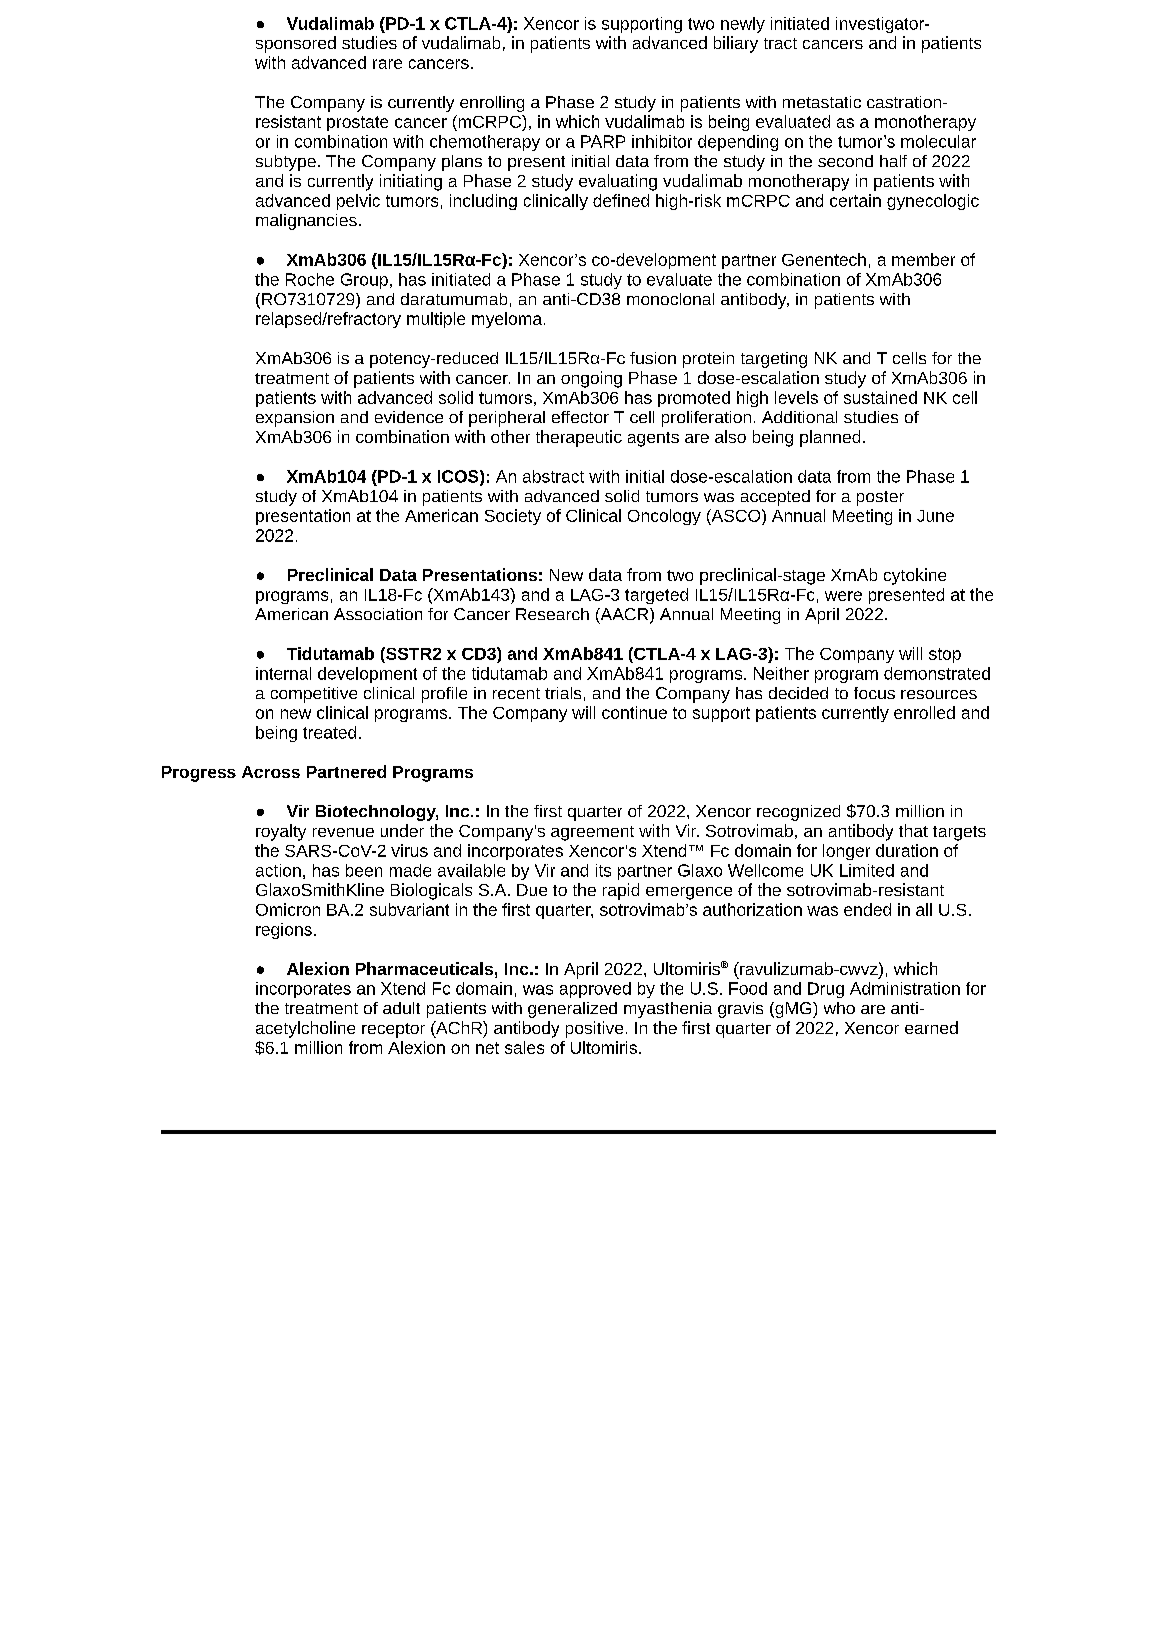 Image resolution: width=1158 pixels, height=1638 pixels. What do you see at coordinates (401, 1008) in the screenshot?
I see `adult` at bounding box center [401, 1008].
